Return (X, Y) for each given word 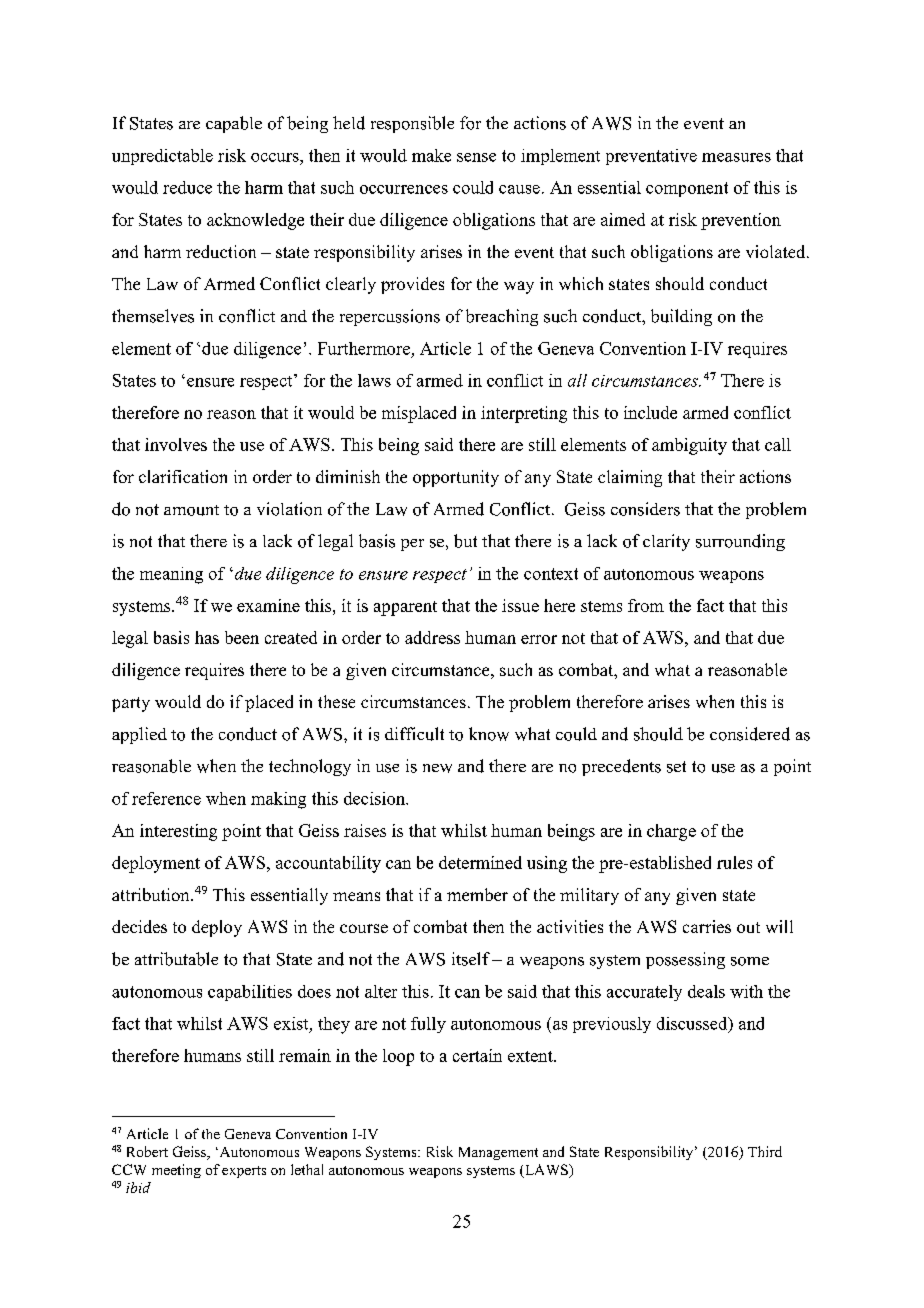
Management (498, 1153)
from (646, 605)
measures (736, 157)
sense (476, 157)
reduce (187, 187)
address (432, 637)
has (207, 637)
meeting (176, 1171)
